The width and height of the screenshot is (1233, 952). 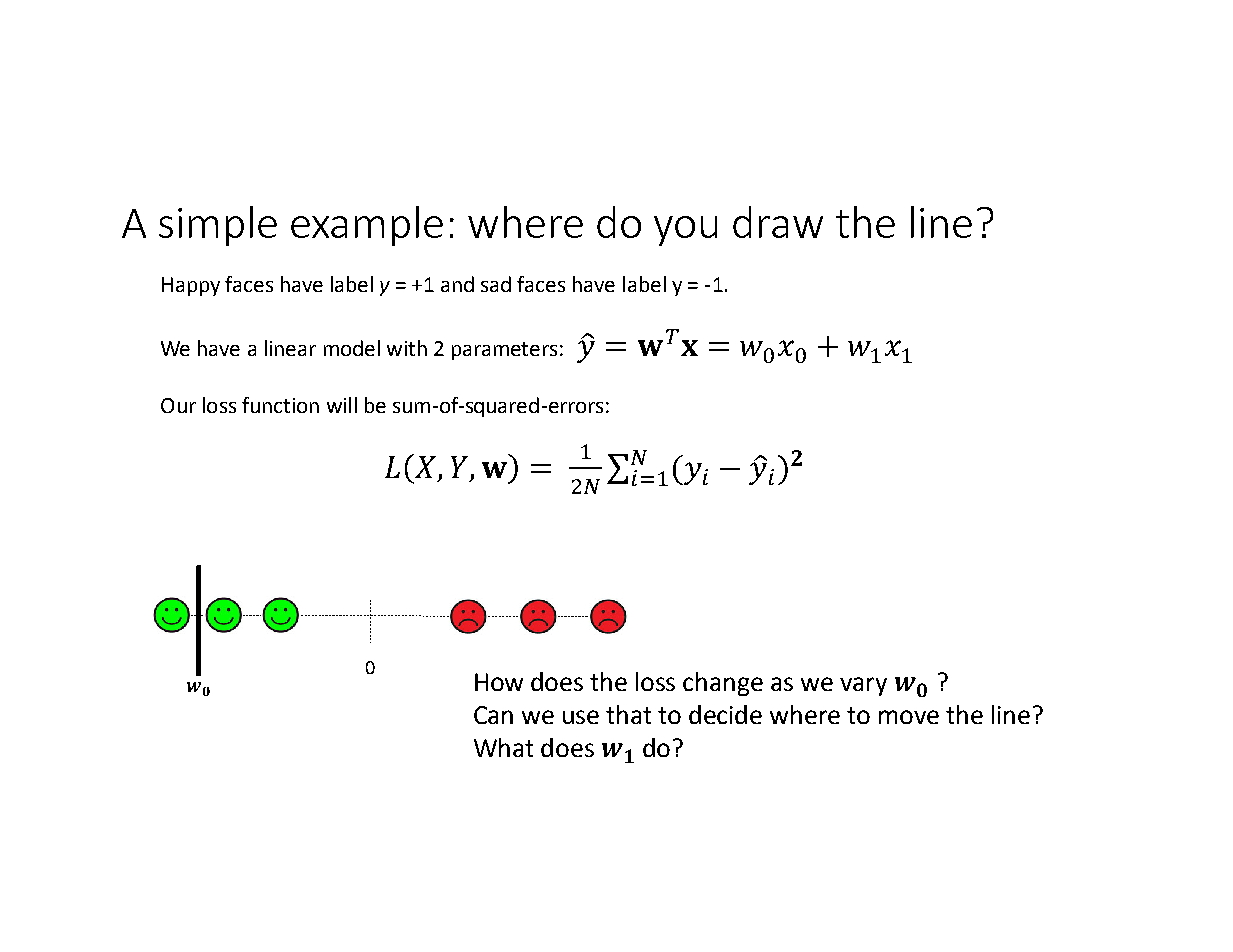 I want to click on will, so click(x=342, y=405).
